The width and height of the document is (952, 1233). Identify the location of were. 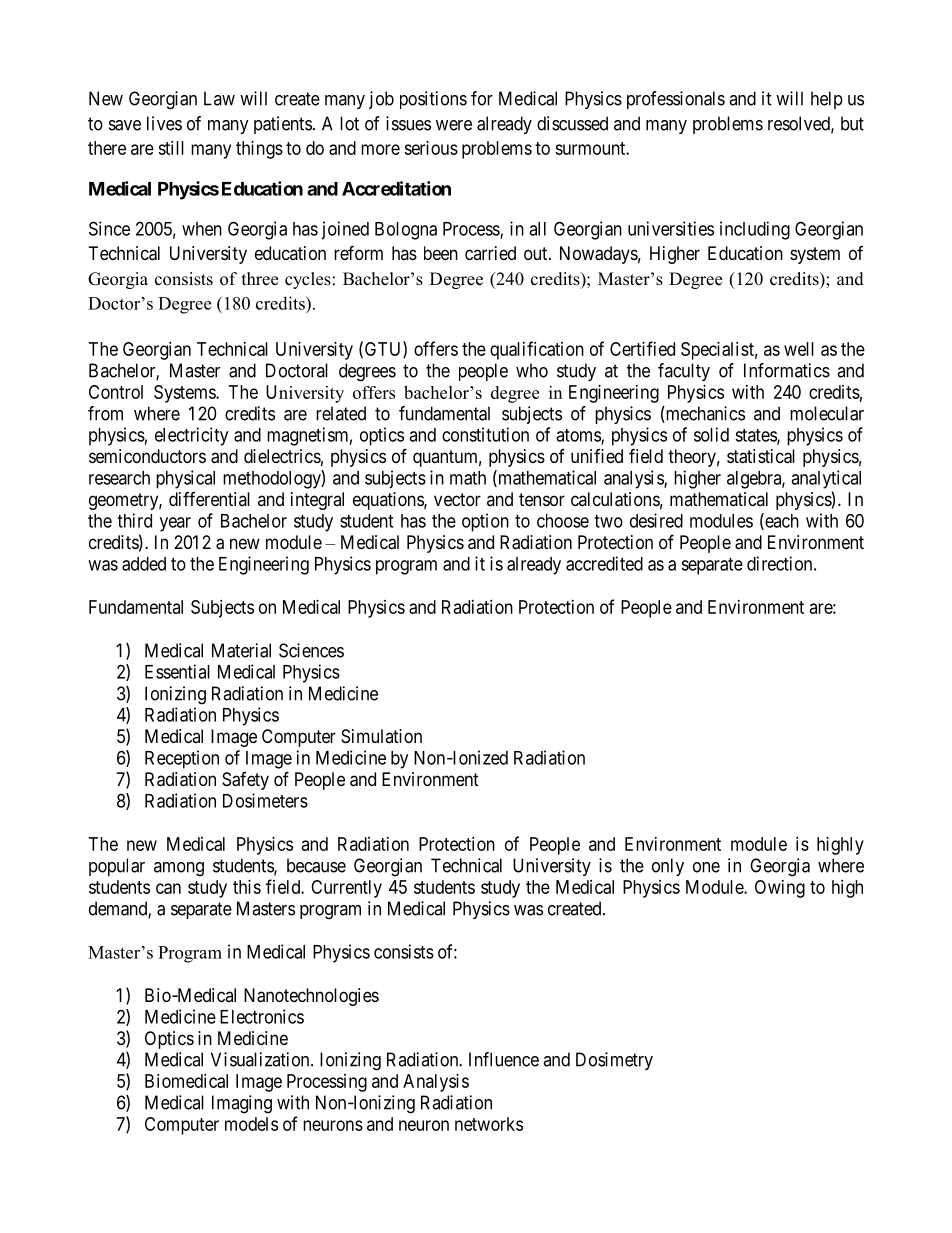
(454, 125).
